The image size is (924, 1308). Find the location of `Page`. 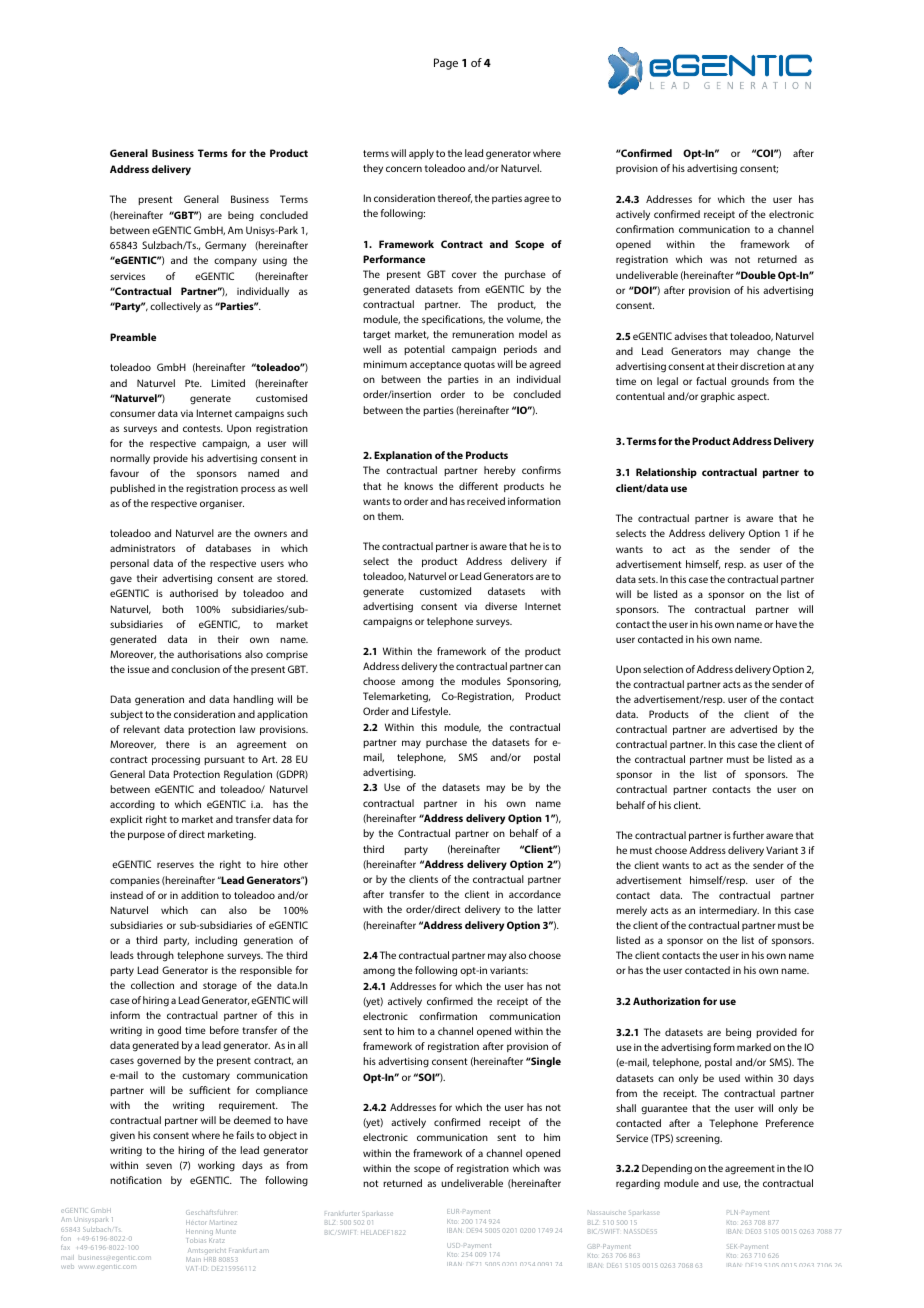

Page is located at coordinates (446, 64).
